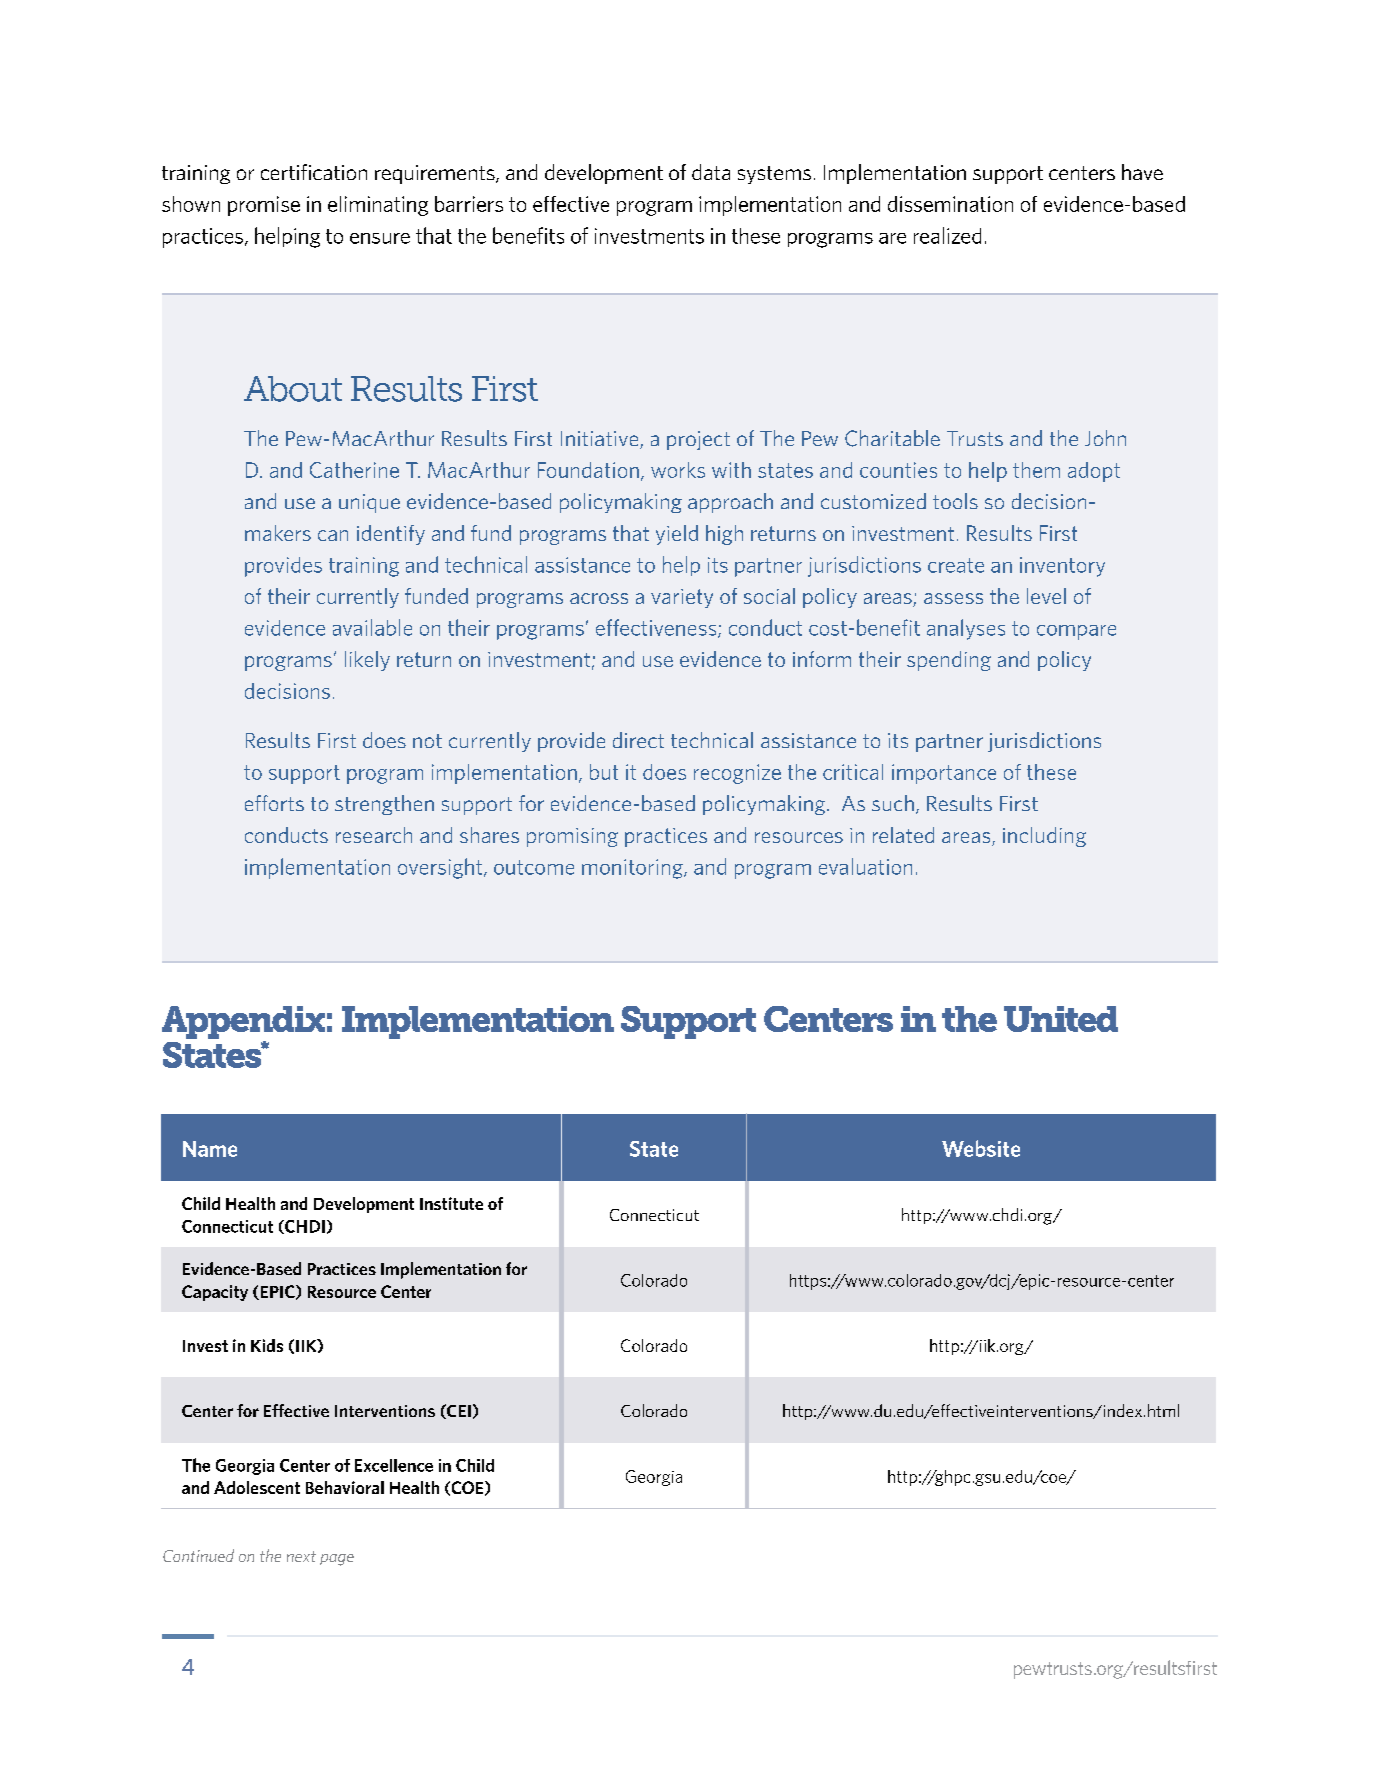 This document has width=1380, height=1785. I want to click on promise, so click(264, 206).
